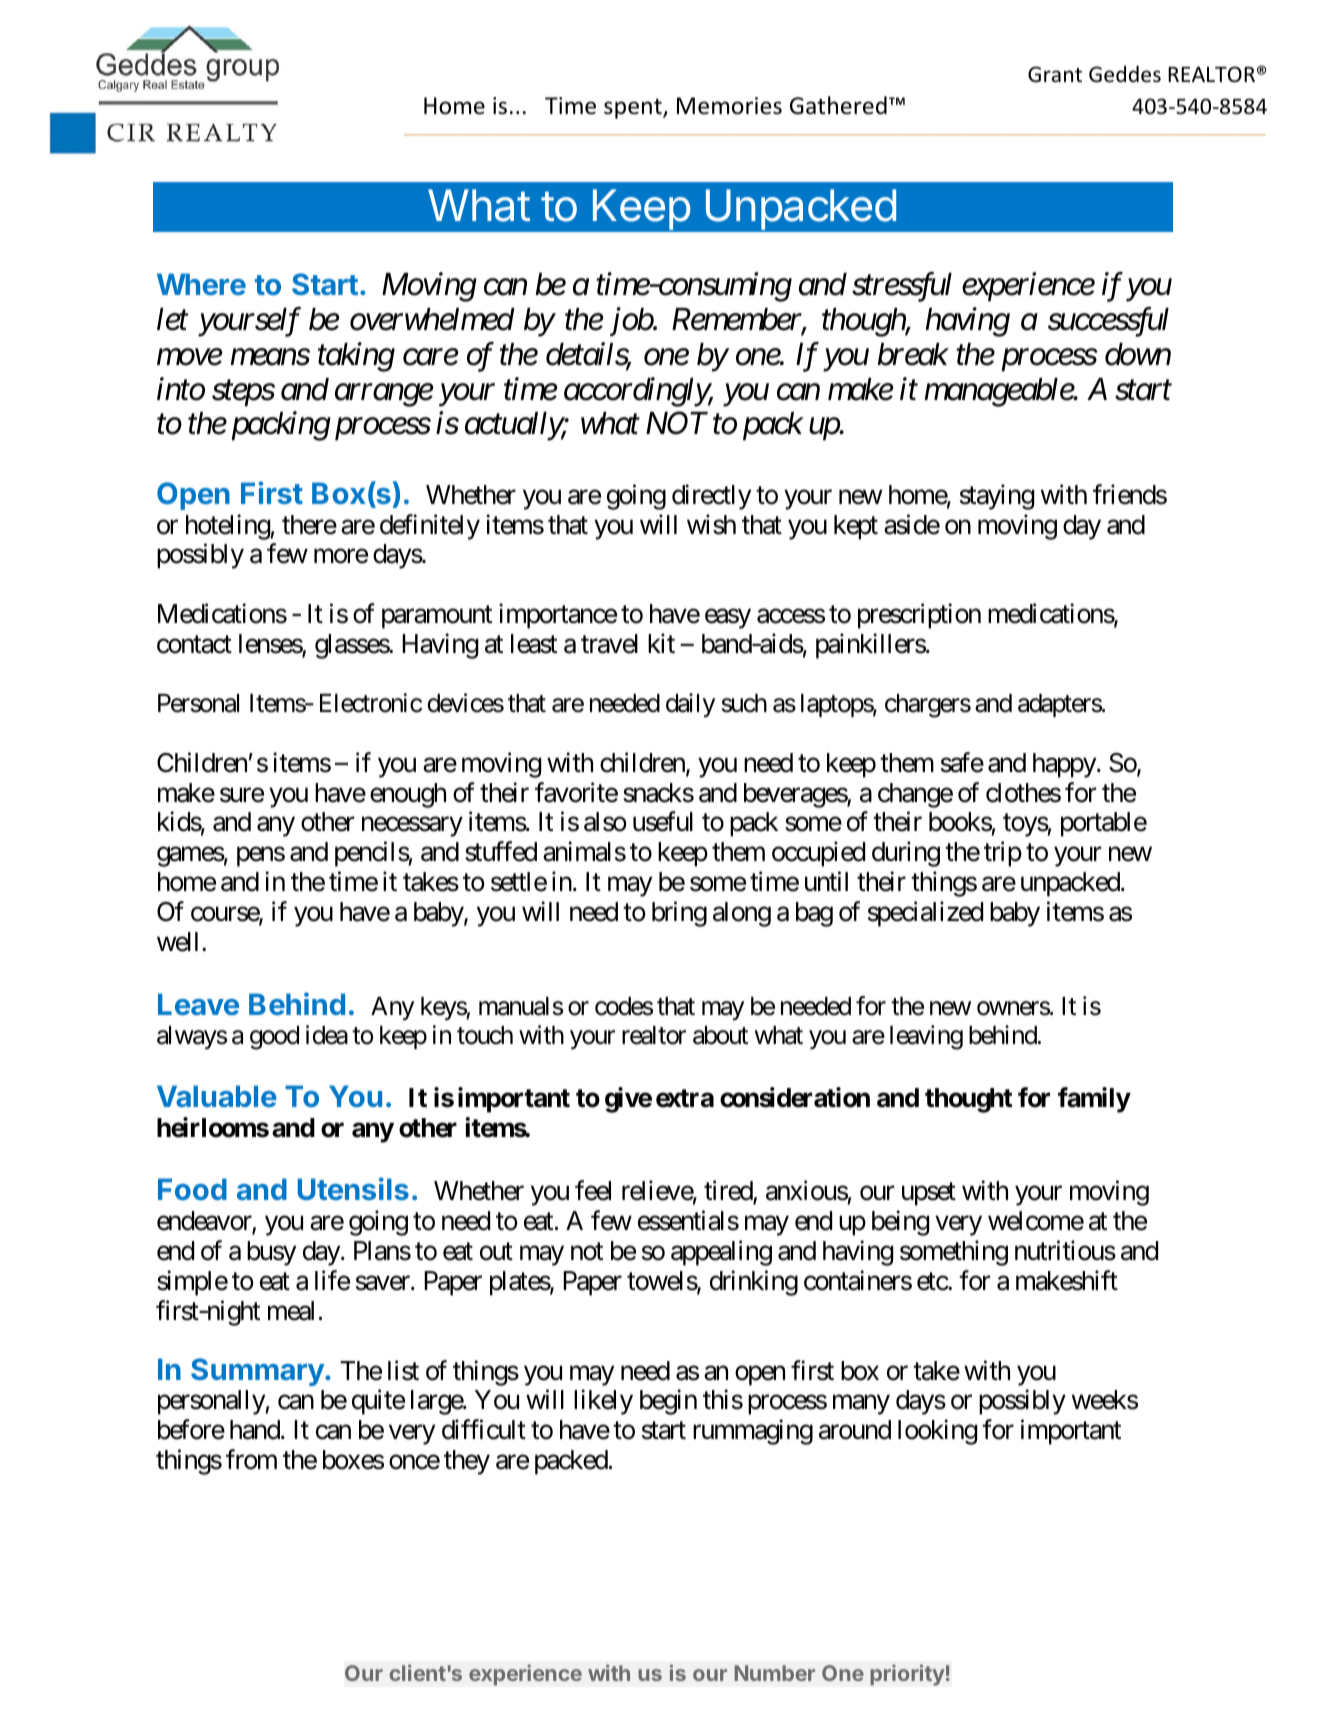  Describe the element at coordinates (1094, 1100) in the screenshot. I see `family` at that location.
